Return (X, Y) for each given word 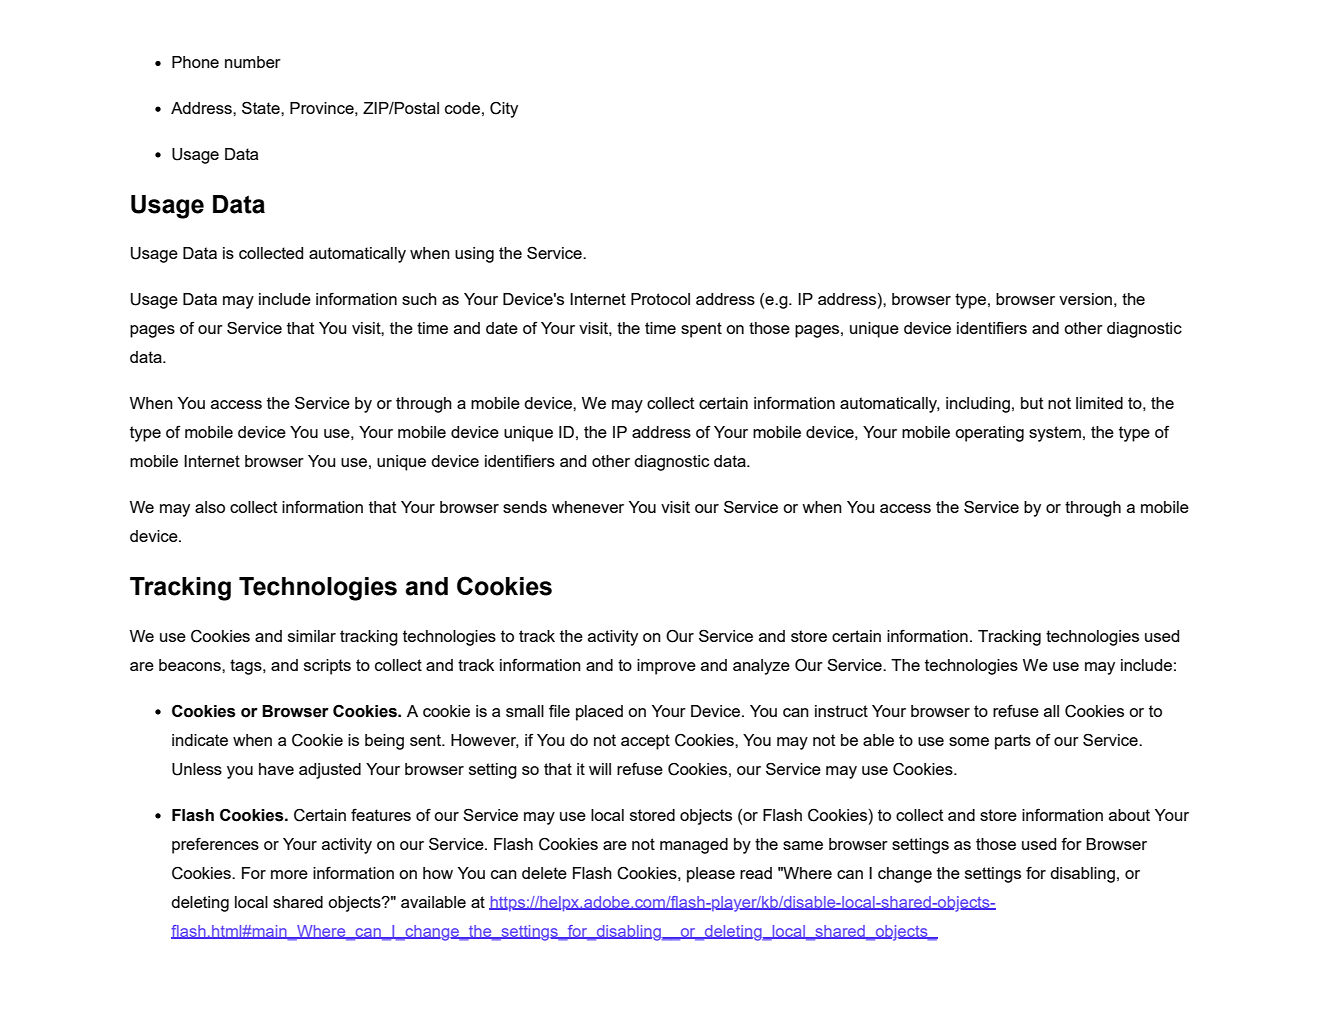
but (1032, 403)
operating (989, 434)
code (462, 108)
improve (666, 667)
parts (1013, 742)
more (289, 874)
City (504, 110)
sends (525, 507)
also (210, 507)
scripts (327, 667)
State (262, 107)
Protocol (660, 299)
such (419, 299)
